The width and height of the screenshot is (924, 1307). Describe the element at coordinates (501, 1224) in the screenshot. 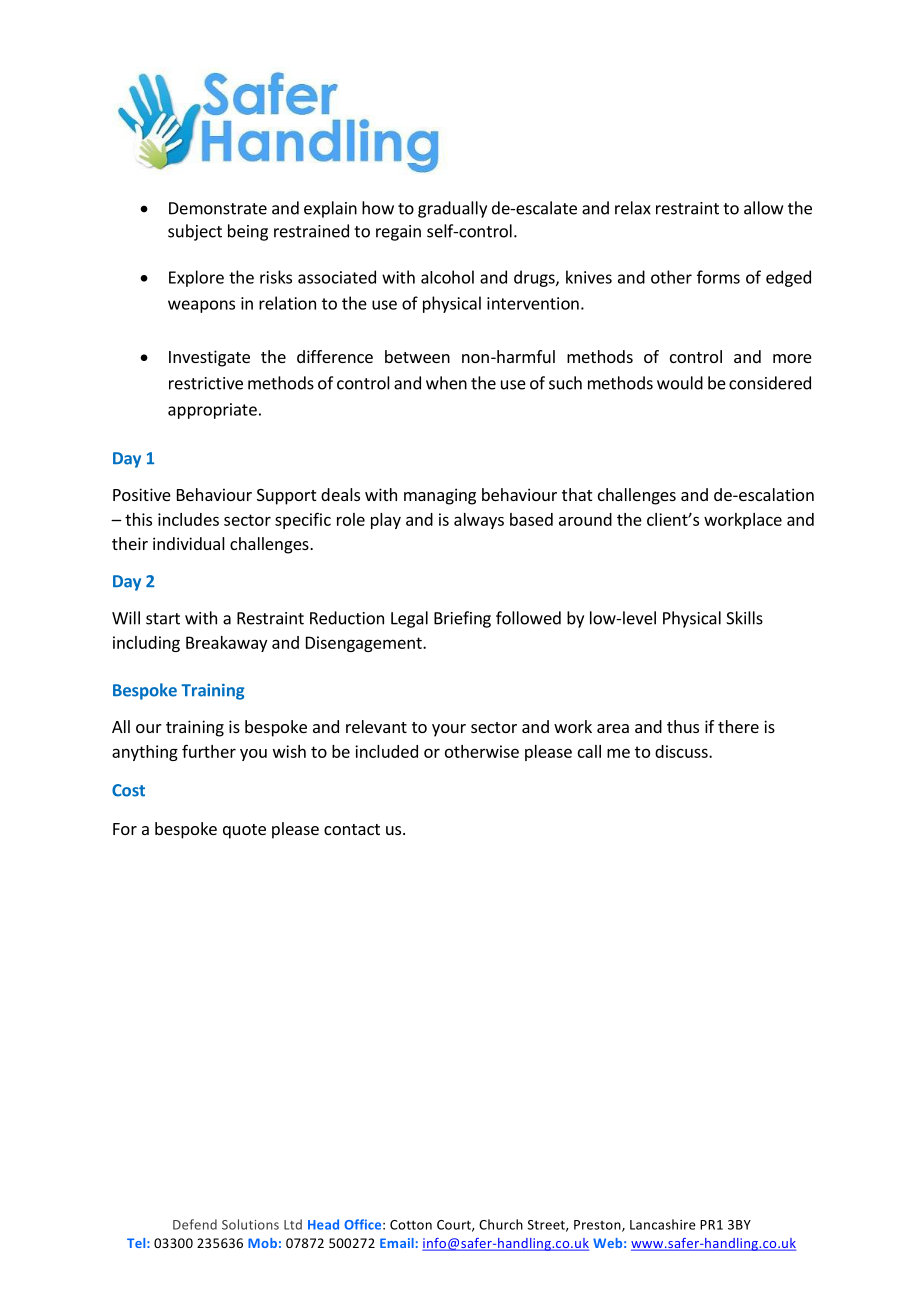

I see `Church` at that location.
